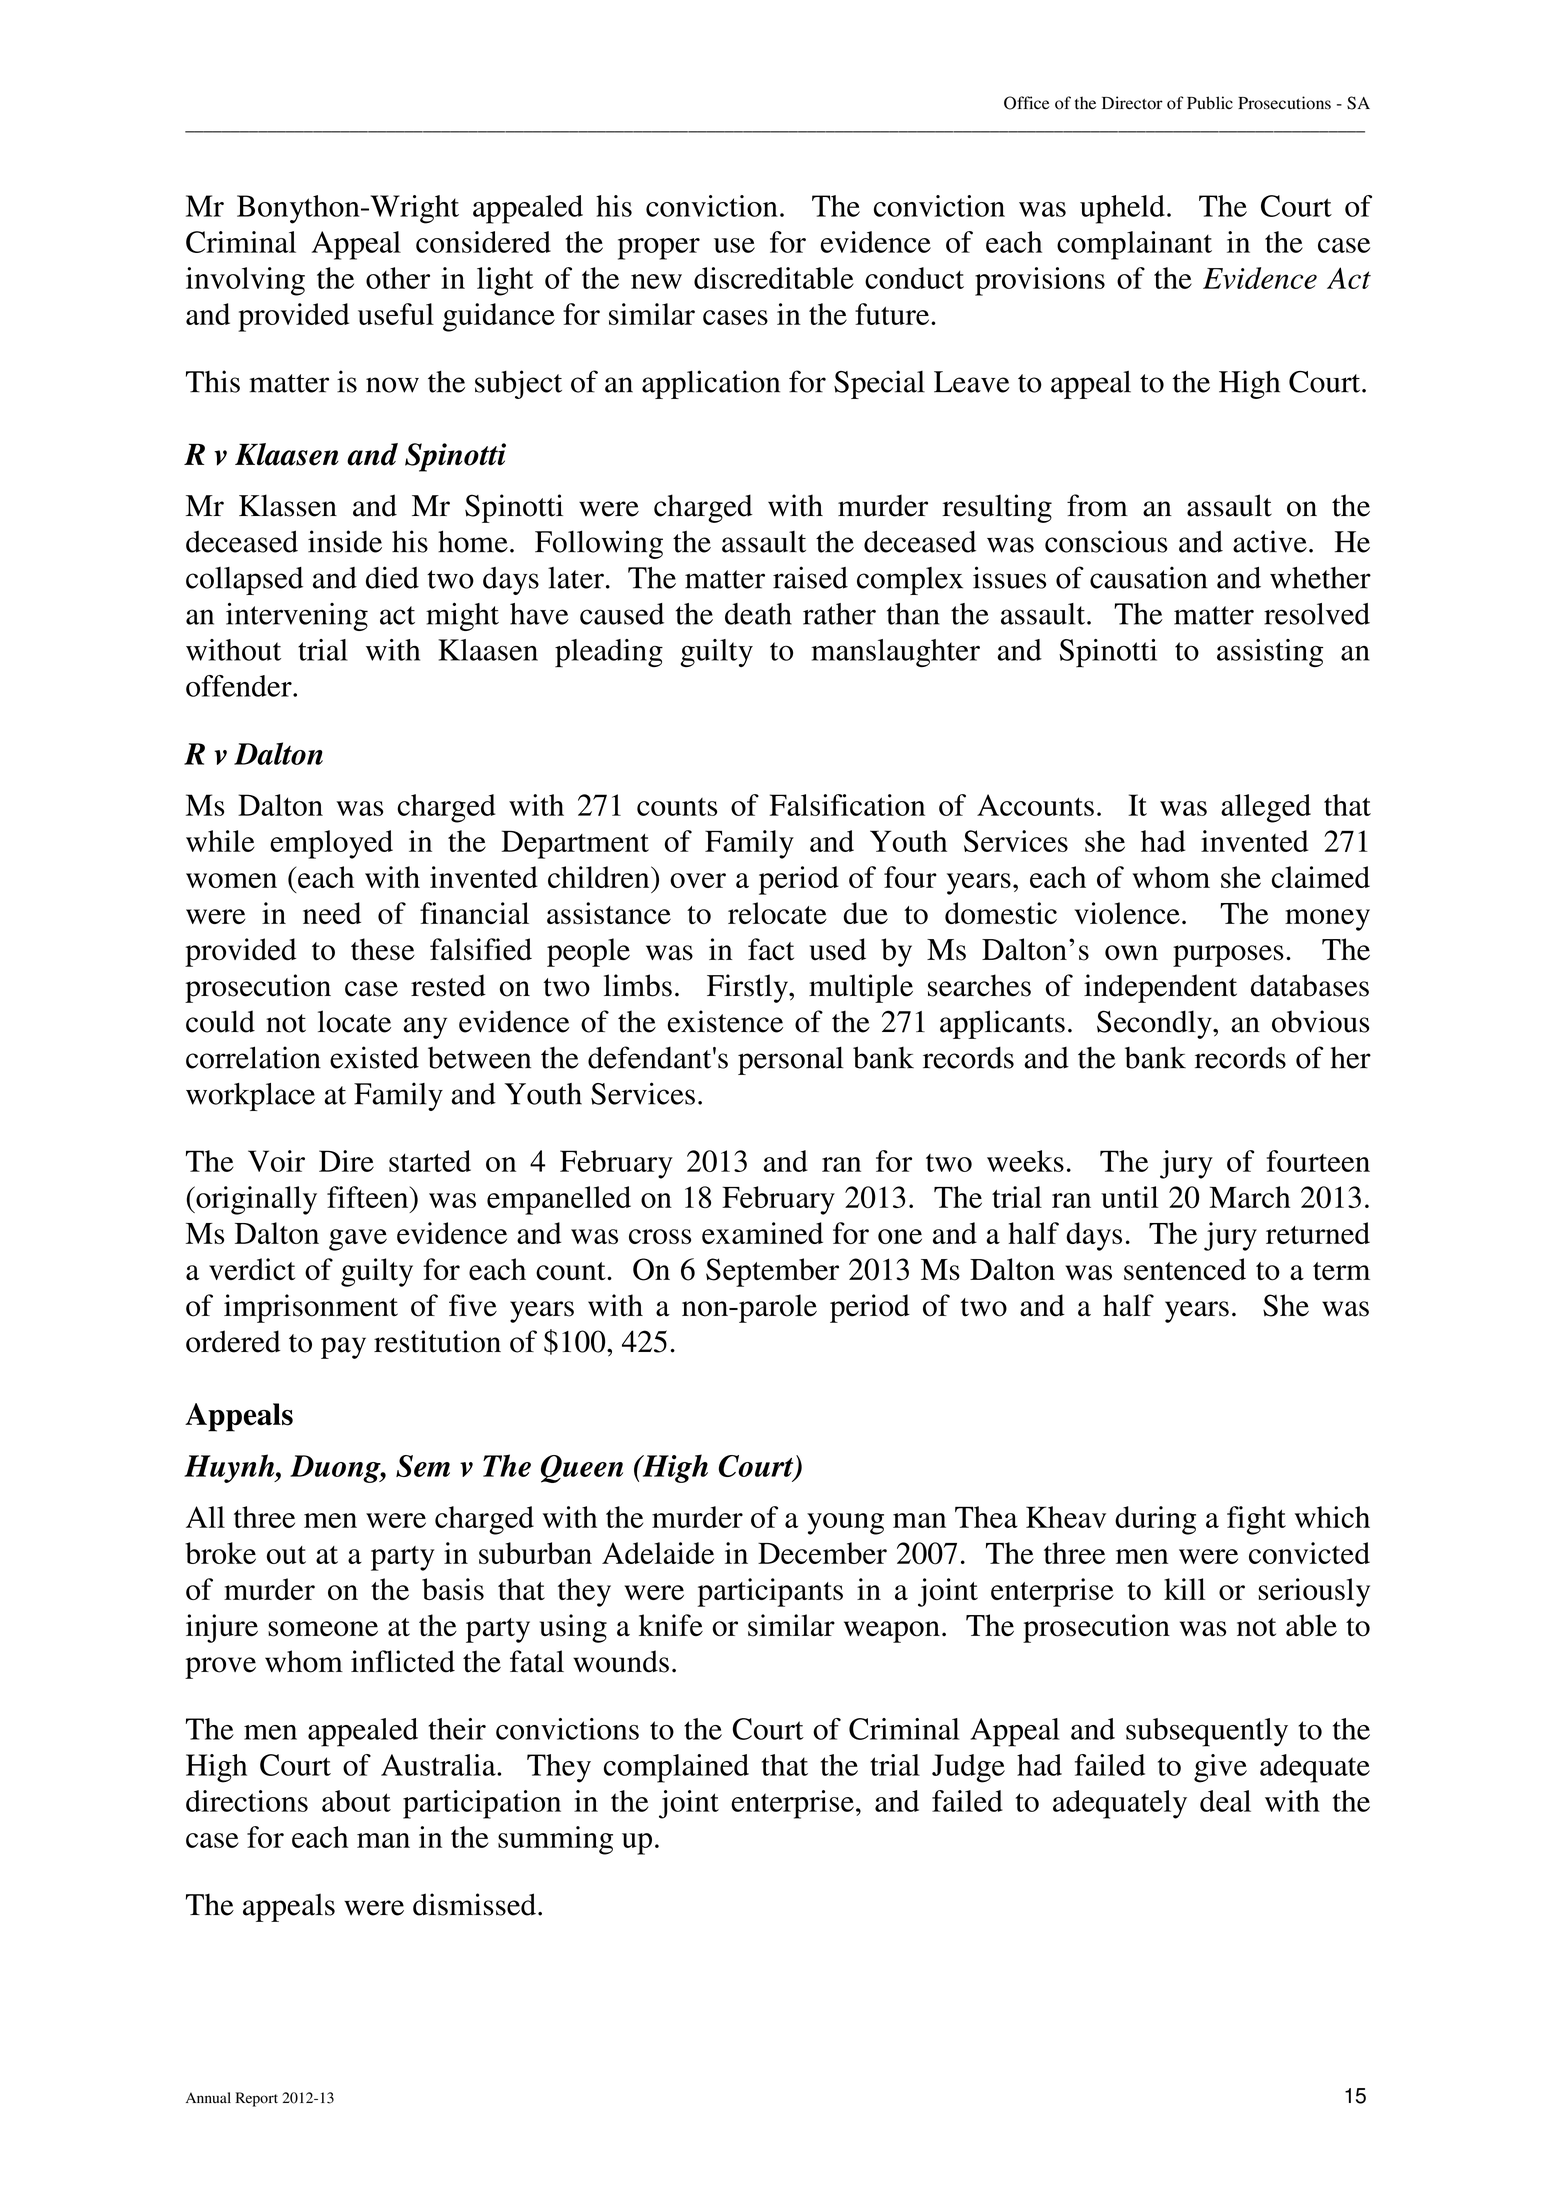  What do you see at coordinates (323, 1629) in the image?
I see `someone` at bounding box center [323, 1629].
